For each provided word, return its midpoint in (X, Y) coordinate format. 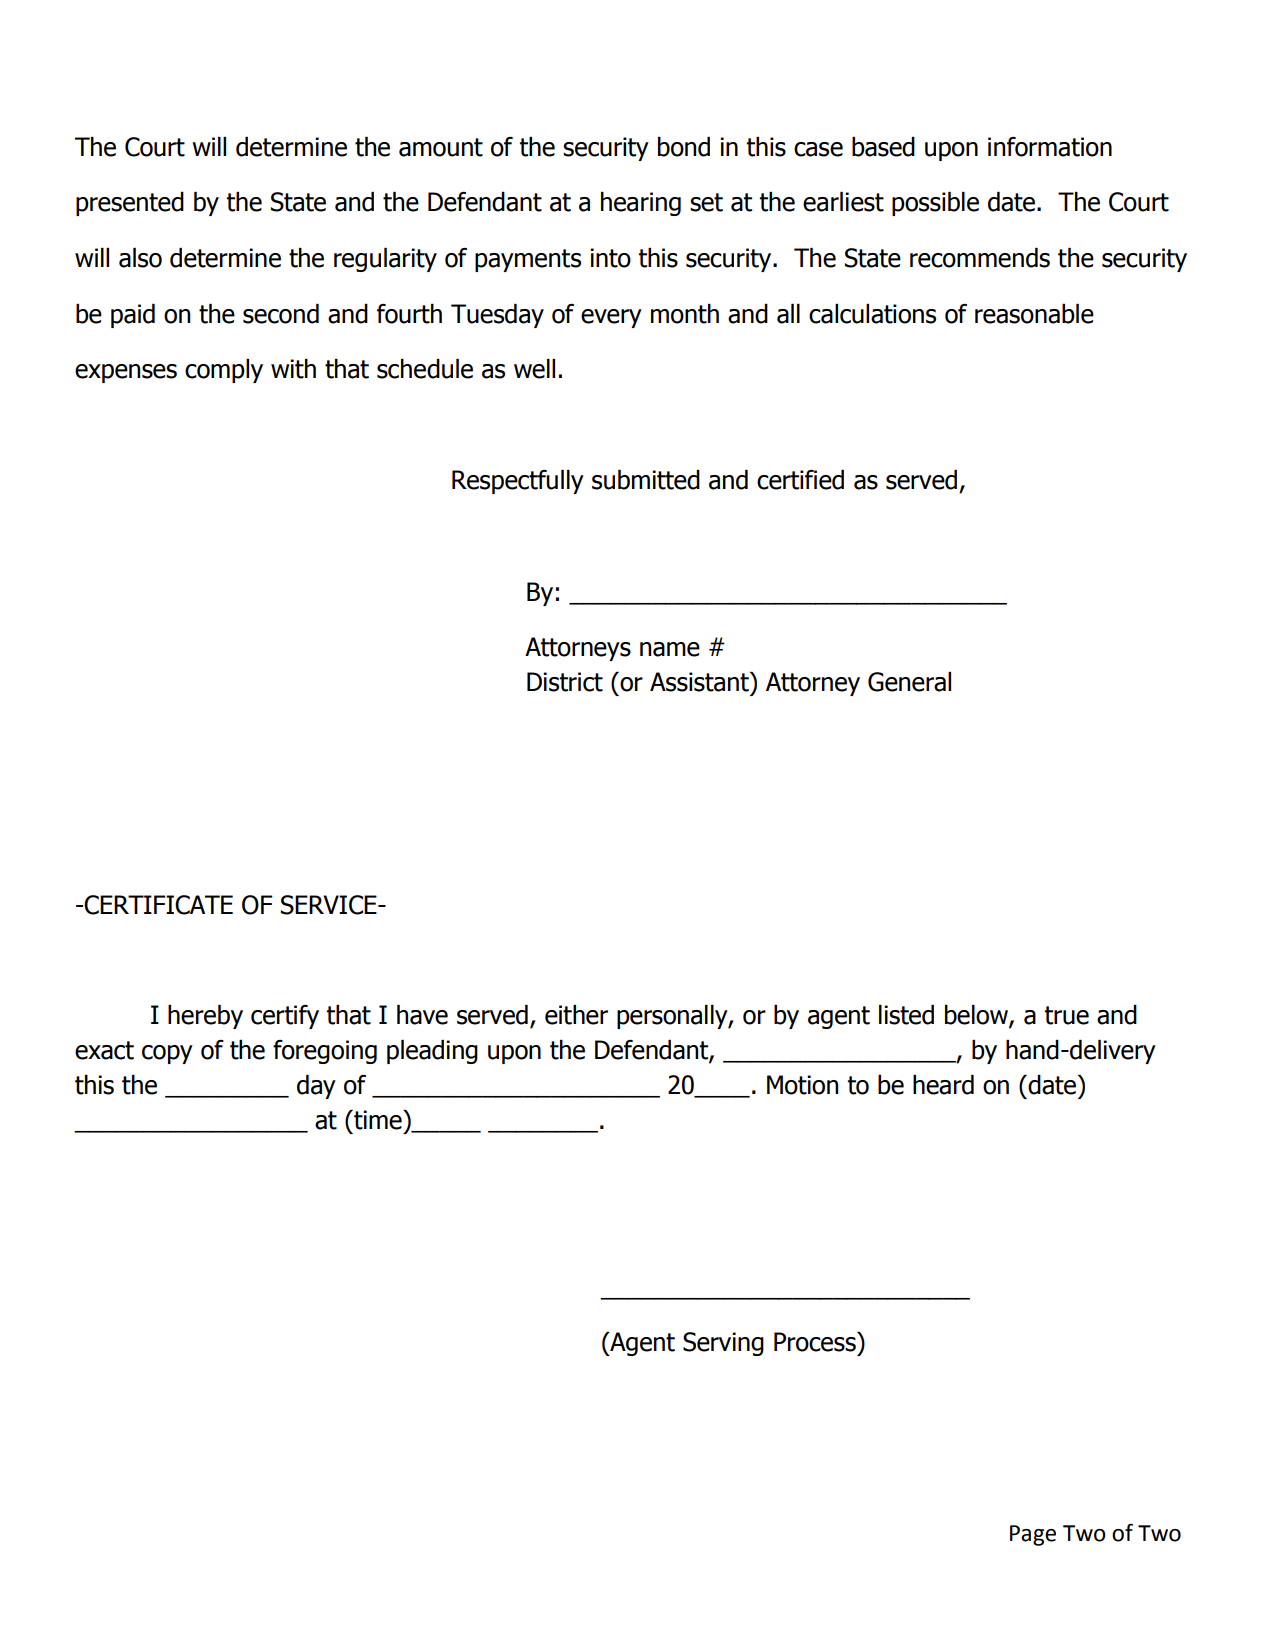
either (576, 1015)
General (909, 682)
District (565, 682)
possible (935, 204)
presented (130, 204)
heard (943, 1085)
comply (224, 371)
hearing (641, 204)
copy (167, 1054)
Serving (723, 1344)
